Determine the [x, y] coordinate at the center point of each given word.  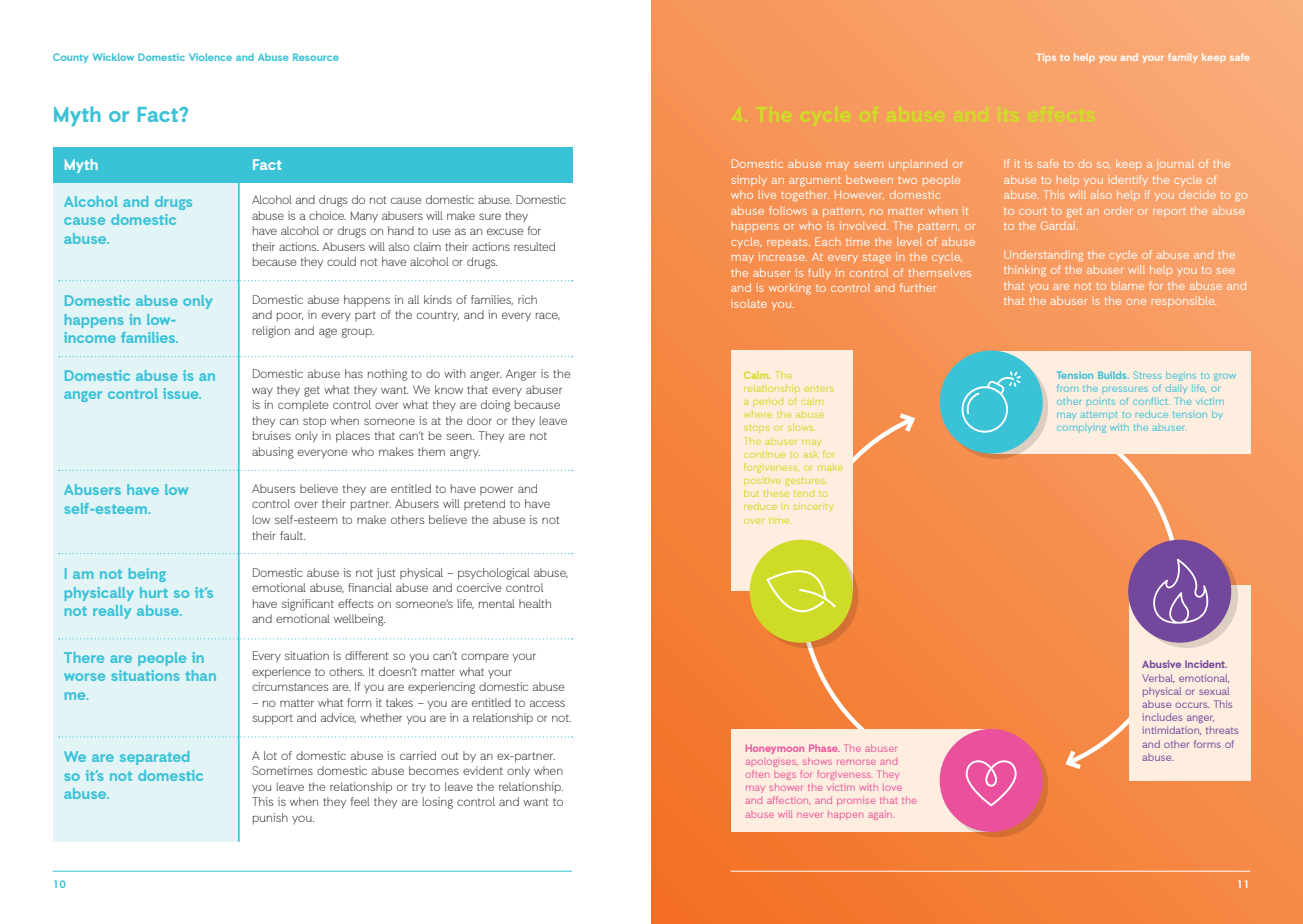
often [757, 774]
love [892, 788]
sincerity [813, 508]
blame [1128, 285]
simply [749, 180]
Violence [210, 57]
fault [292, 535]
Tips [1046, 58]
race [548, 316]
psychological [494, 574]
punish [270, 819]
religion [271, 332]
